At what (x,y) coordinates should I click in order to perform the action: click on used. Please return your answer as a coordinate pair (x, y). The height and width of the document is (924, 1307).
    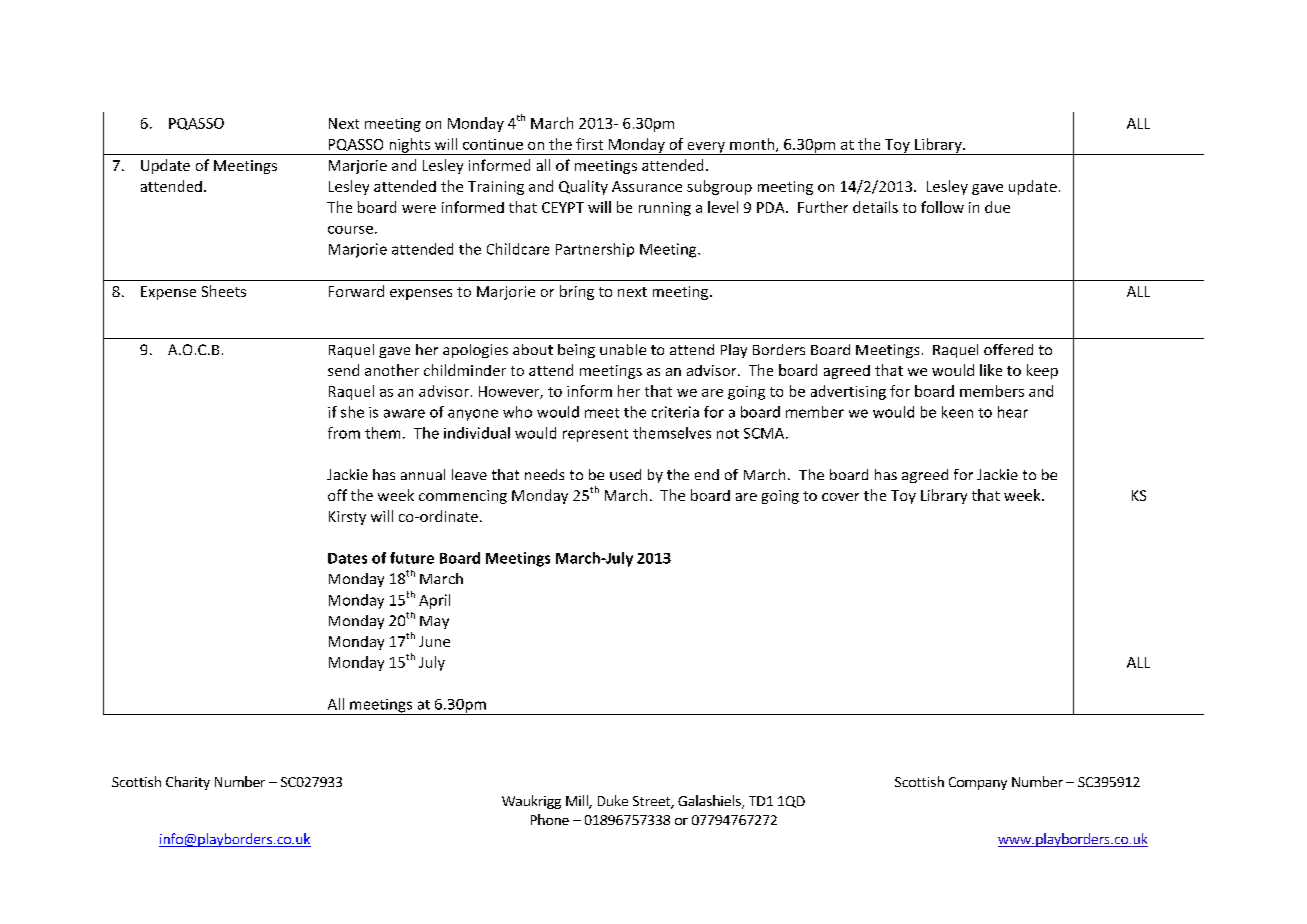
    Looking at the image, I should click on (625, 474).
